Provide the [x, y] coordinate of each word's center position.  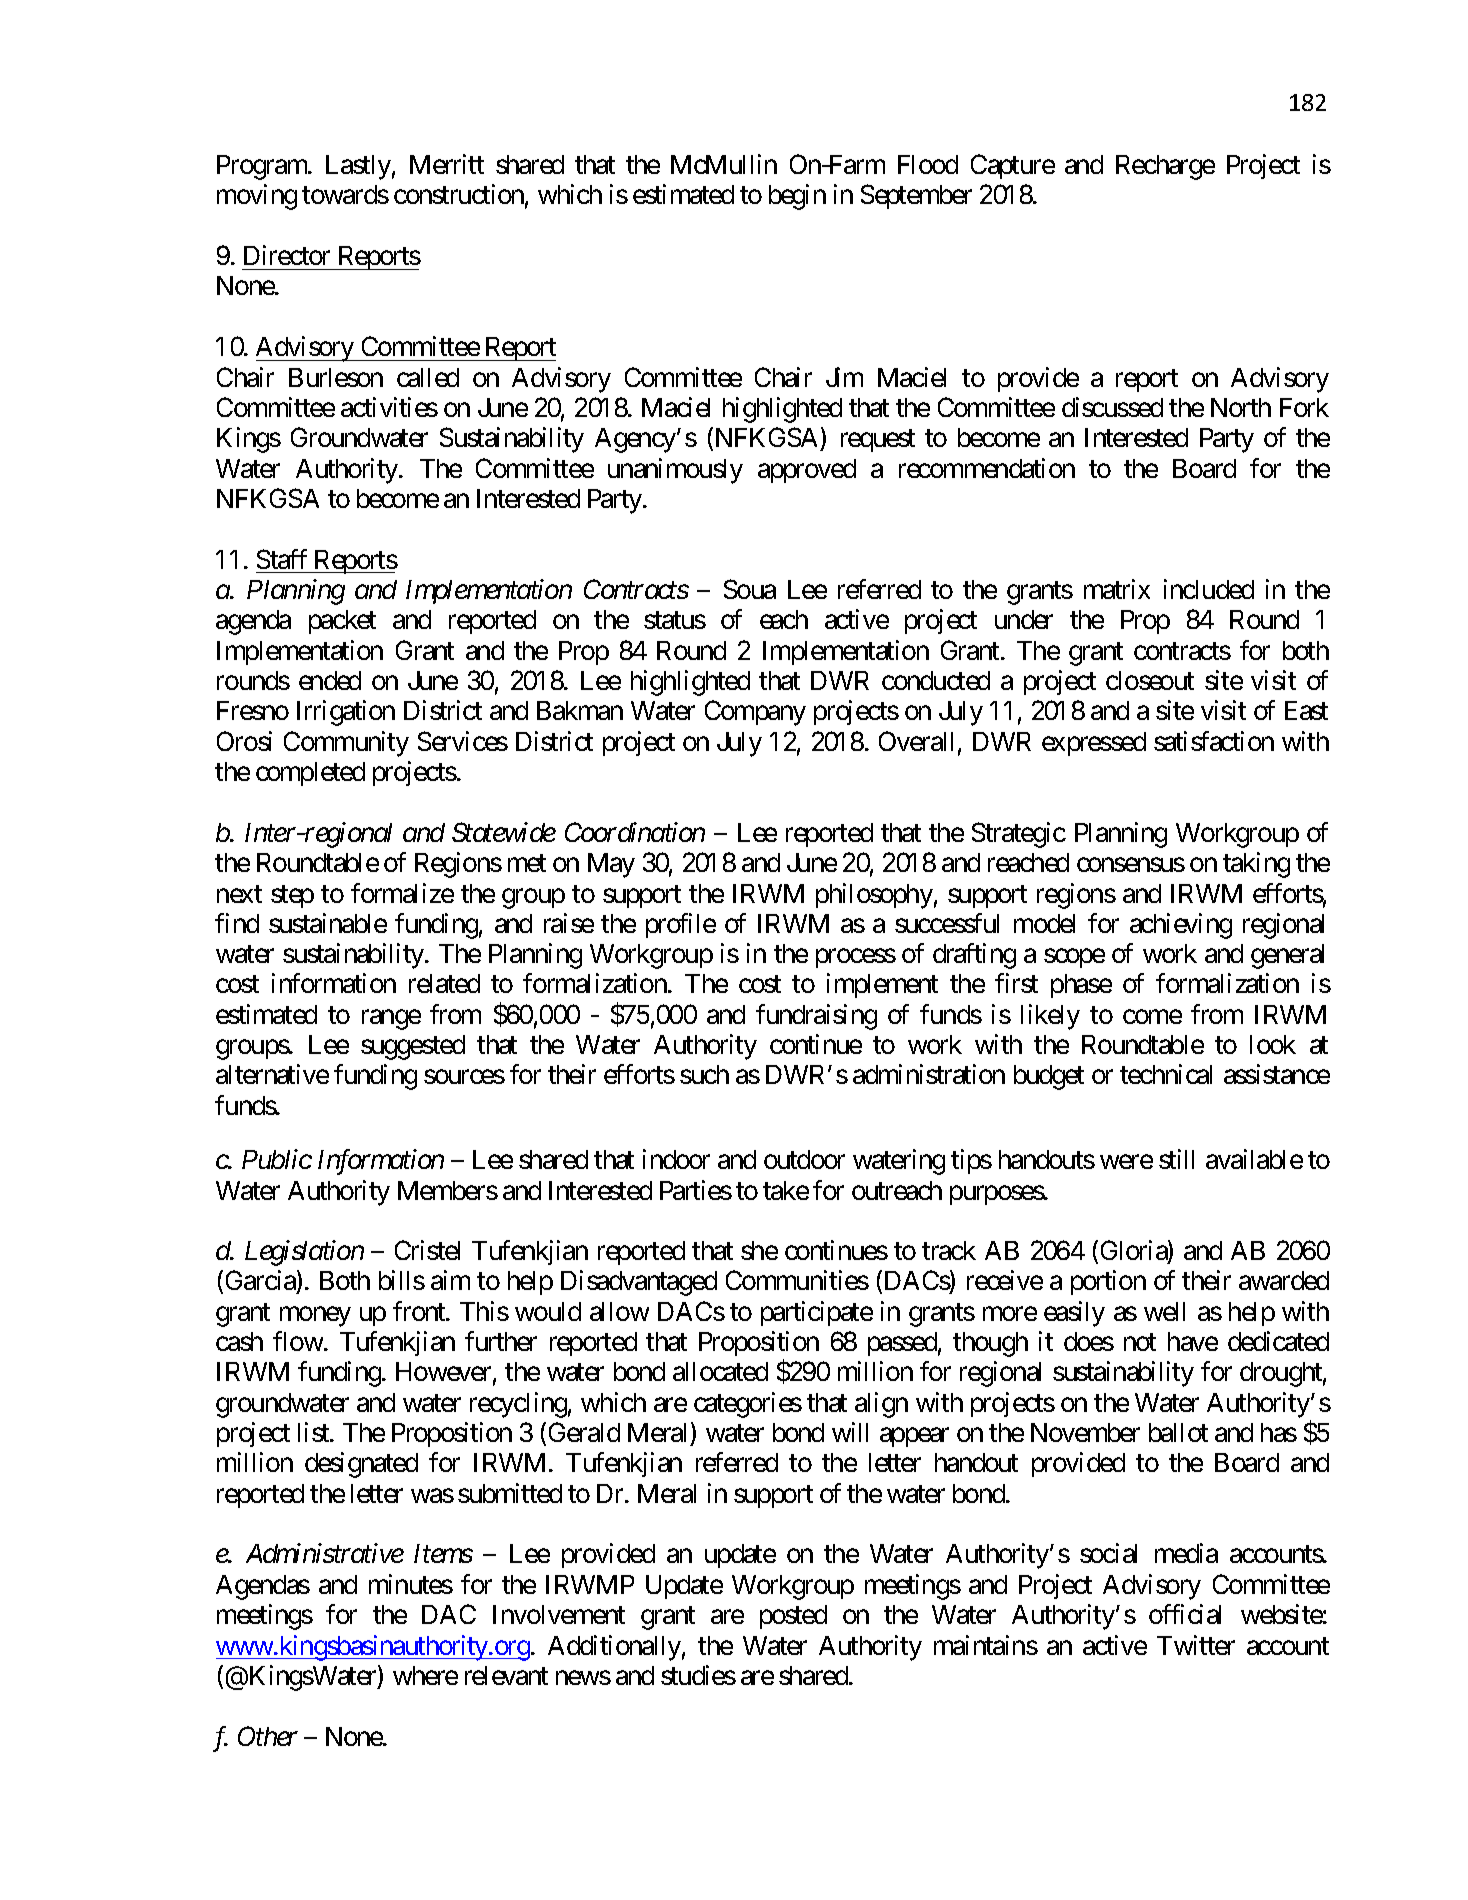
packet [342, 622]
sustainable [328, 923]
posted [793, 1617]
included [1209, 589]
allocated [720, 1371]
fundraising [816, 1017]
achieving [1181, 926]
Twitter [1196, 1645]
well [1164, 1311]
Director [287, 255]
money [315, 1317]
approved [807, 471]
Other [268, 1736]
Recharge [1165, 167]
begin [797, 197]
